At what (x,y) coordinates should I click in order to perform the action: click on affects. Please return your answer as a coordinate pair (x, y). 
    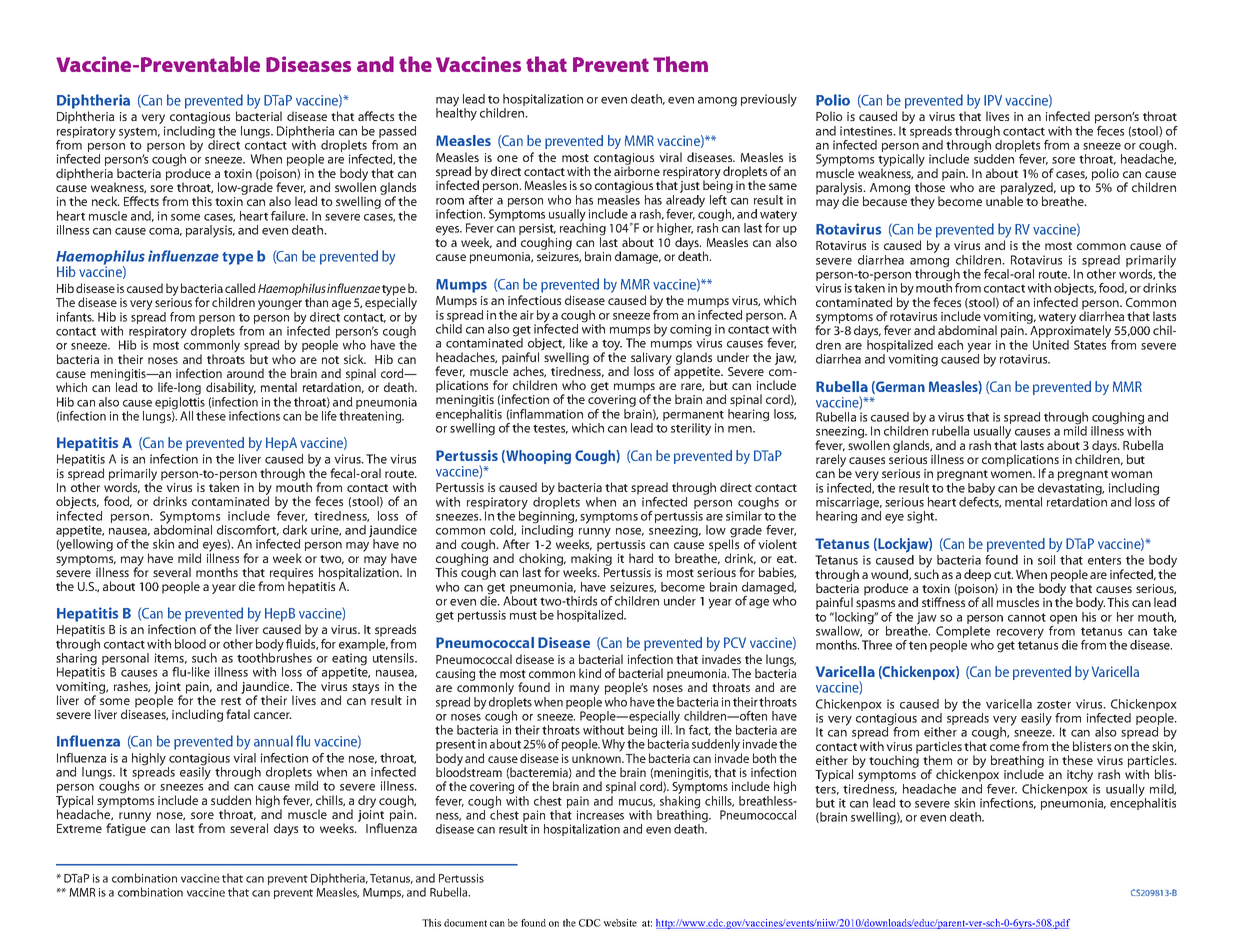
    Looking at the image, I should click on (376, 116).
